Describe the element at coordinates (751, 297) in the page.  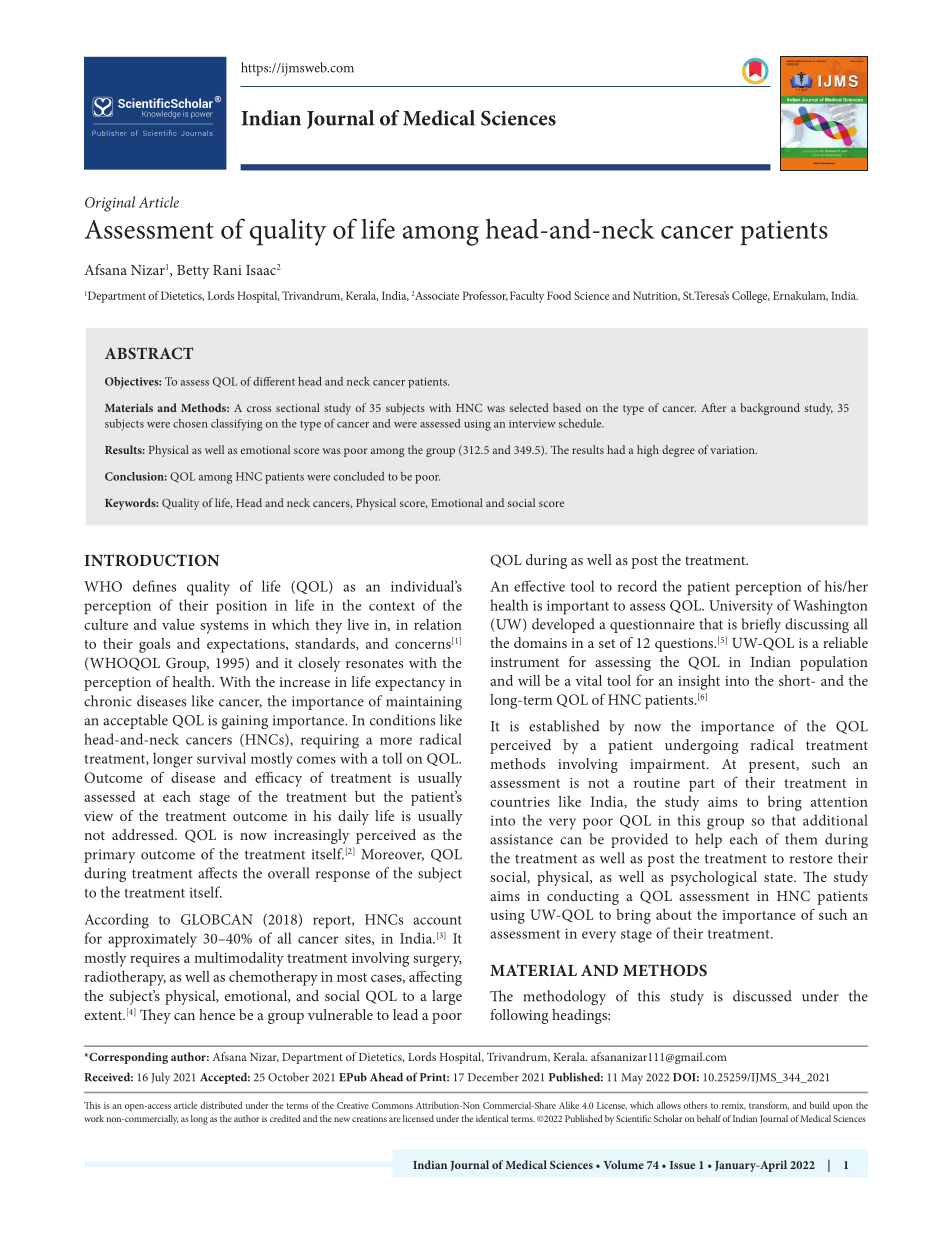
I see `College` at that location.
